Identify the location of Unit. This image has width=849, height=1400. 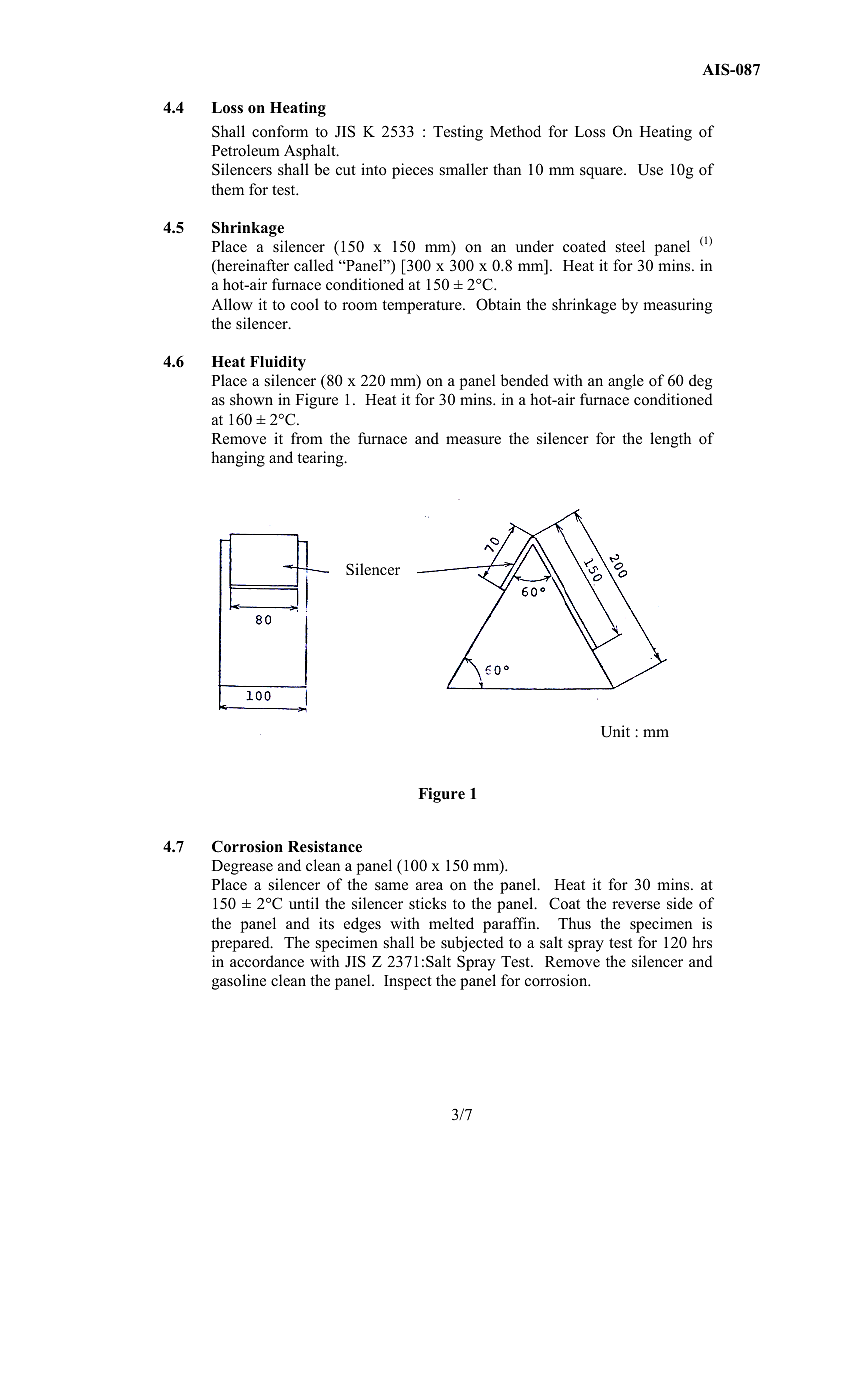
(615, 731).
